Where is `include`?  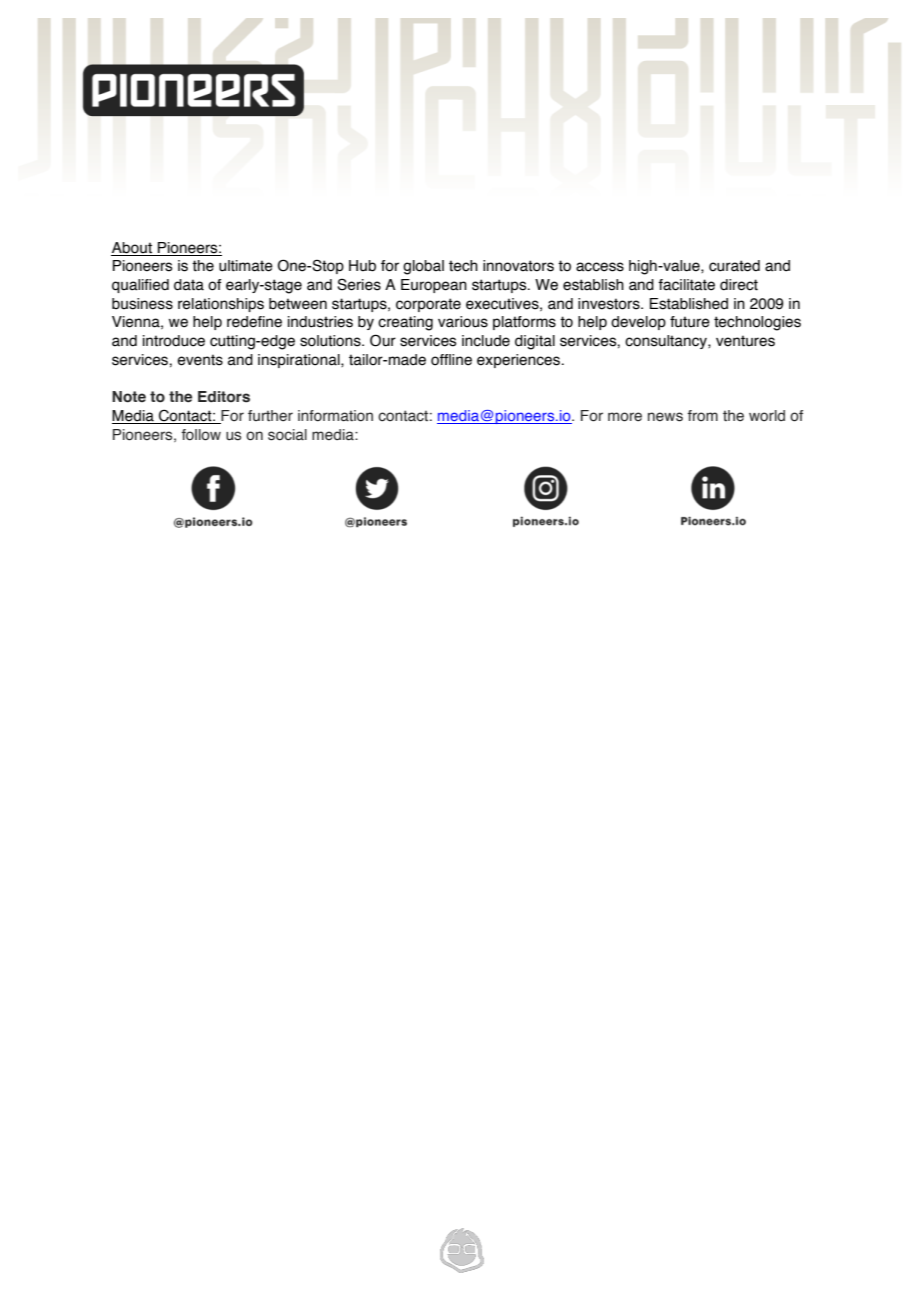 include is located at coordinates (486, 341).
